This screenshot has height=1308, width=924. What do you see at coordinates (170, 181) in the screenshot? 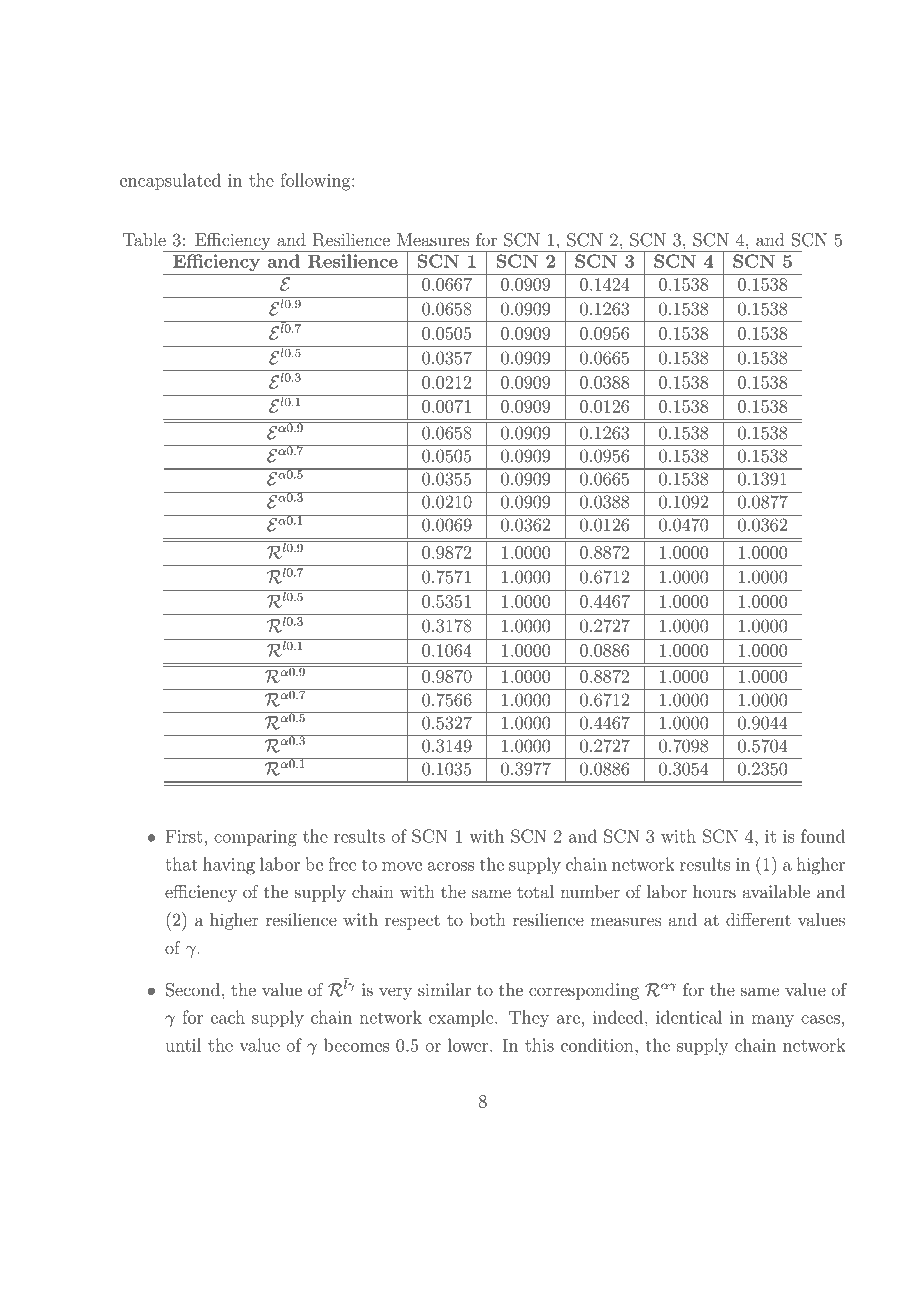
I see `encapsulated` at bounding box center [170, 181].
